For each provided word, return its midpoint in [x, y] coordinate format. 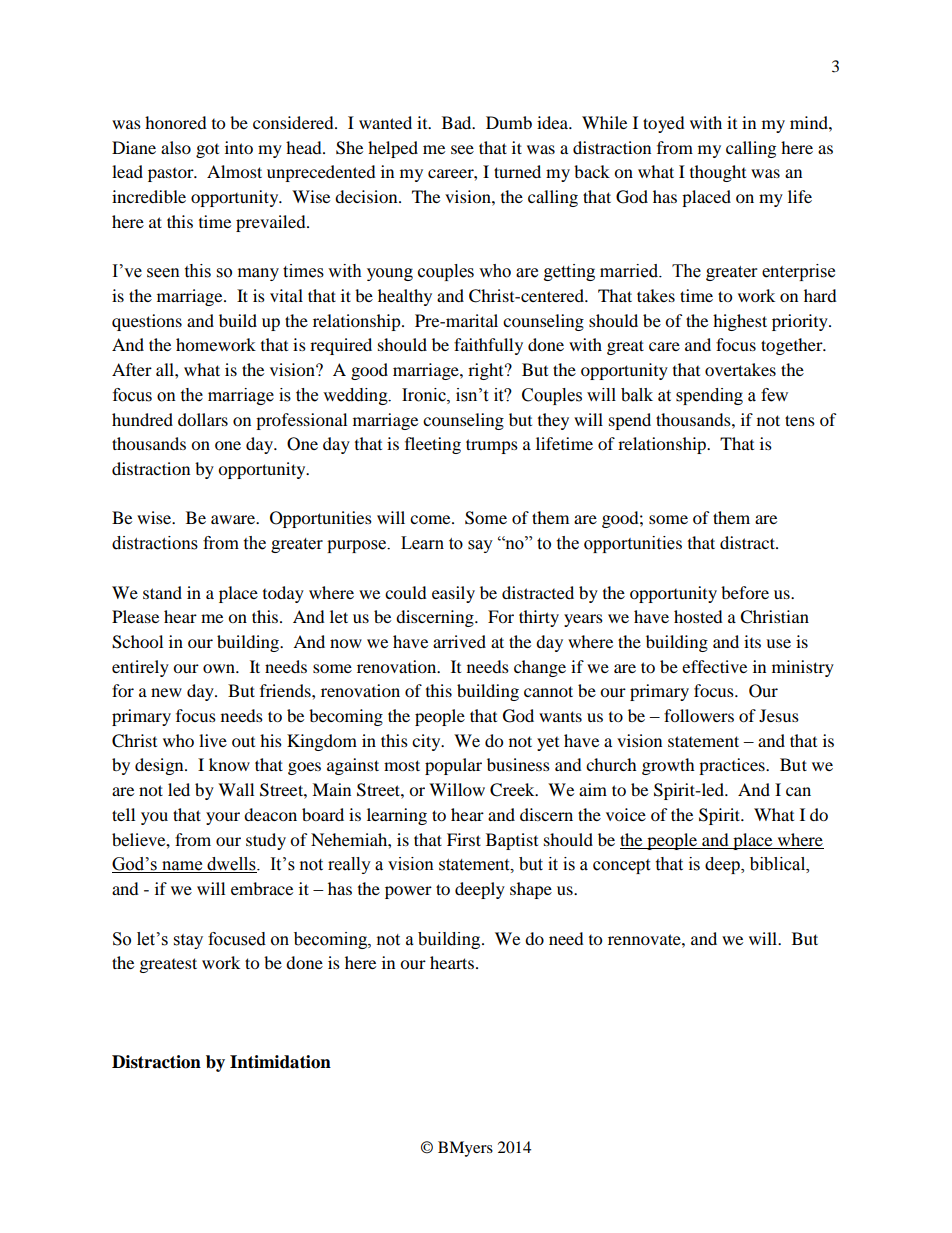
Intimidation [280, 1062]
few [774, 395]
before [745, 592]
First [464, 839]
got [207, 151]
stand [162, 592]
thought [718, 173]
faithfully [488, 346]
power [408, 892]
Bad [458, 122]
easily [453, 594]
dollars [203, 419]
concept [621, 866]
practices [733, 766]
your [223, 818]
